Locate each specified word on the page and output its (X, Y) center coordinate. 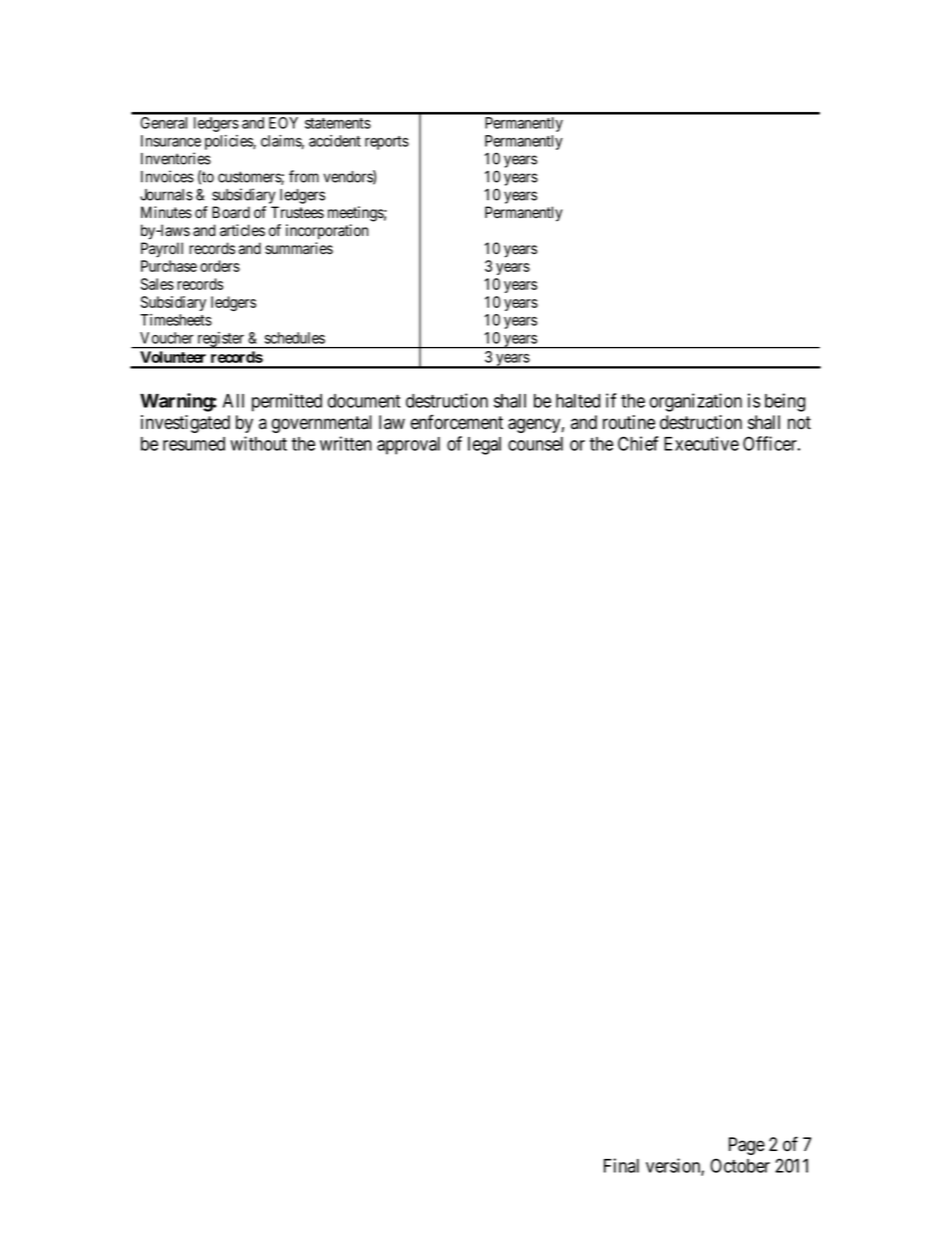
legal (484, 446)
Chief (638, 443)
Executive (701, 443)
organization (696, 402)
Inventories (176, 158)
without (258, 443)
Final (621, 1165)
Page (747, 1146)
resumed (194, 444)
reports (387, 143)
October (740, 1165)
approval (408, 446)
